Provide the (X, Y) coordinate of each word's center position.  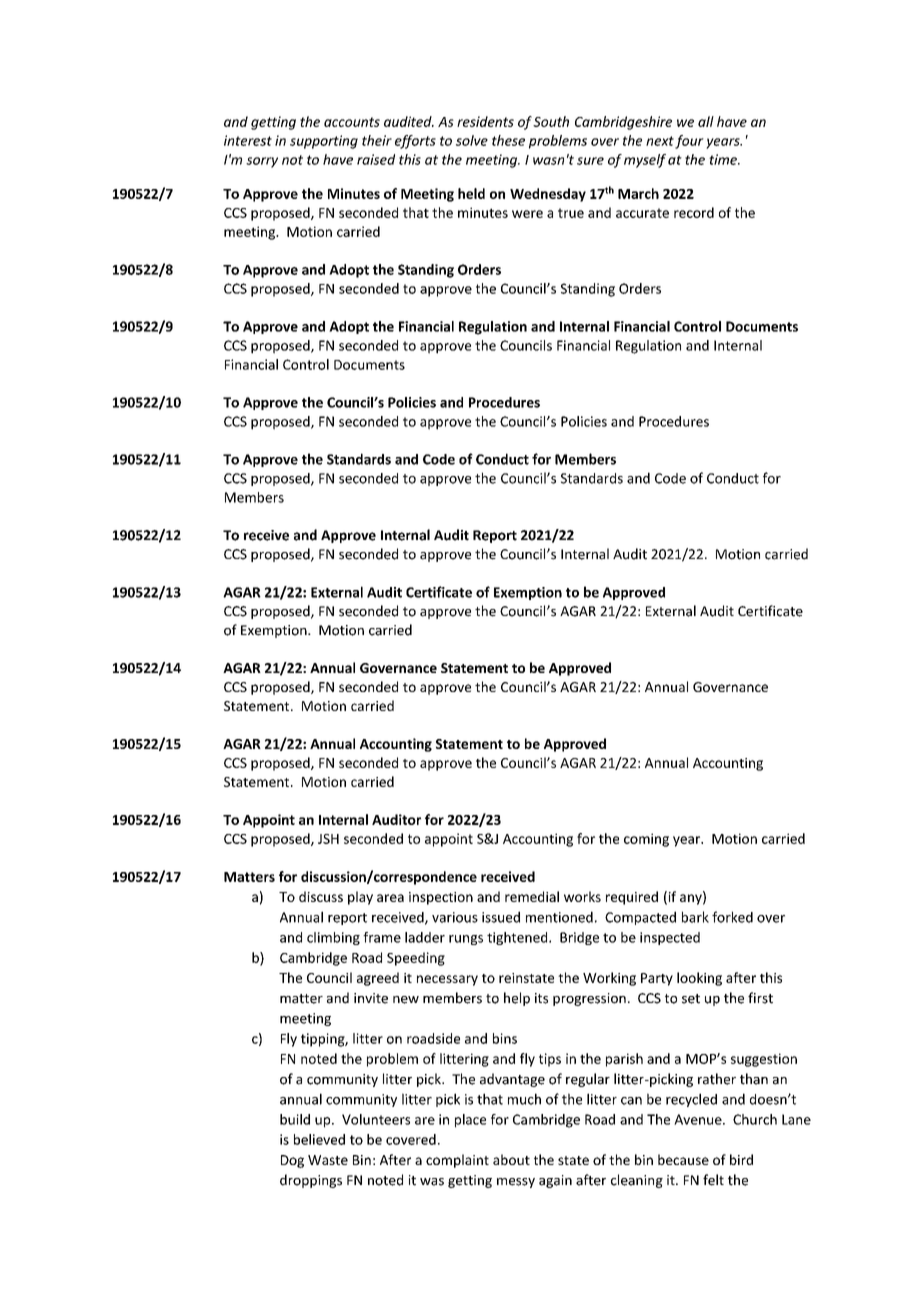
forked (732, 917)
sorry (262, 162)
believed (319, 1139)
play (360, 898)
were (527, 214)
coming (646, 840)
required (632, 898)
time (724, 159)
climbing (333, 938)
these (508, 140)
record (694, 212)
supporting (324, 142)
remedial (532, 896)
